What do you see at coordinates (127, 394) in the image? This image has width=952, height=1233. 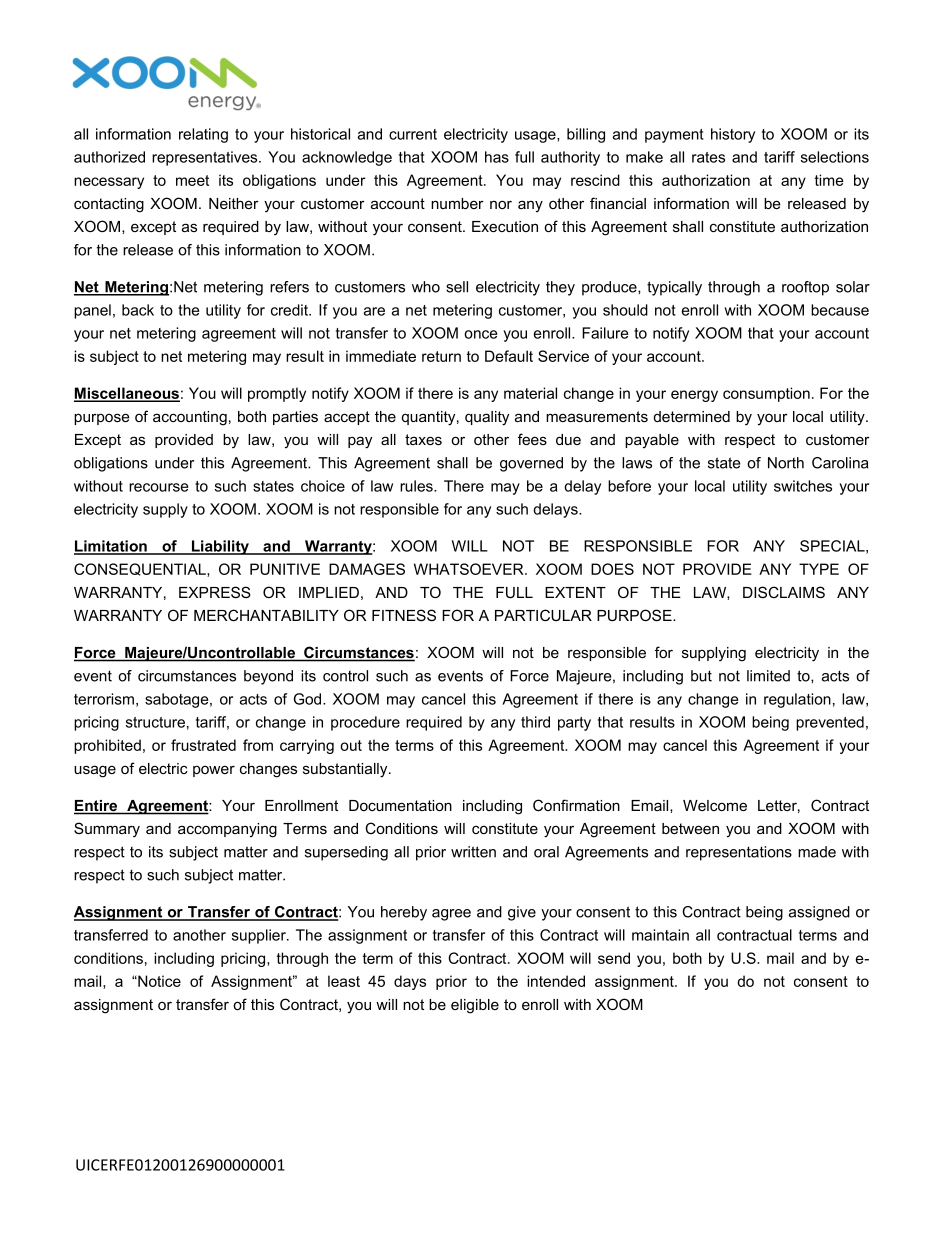 I see `Miscellaneous` at bounding box center [127, 394].
